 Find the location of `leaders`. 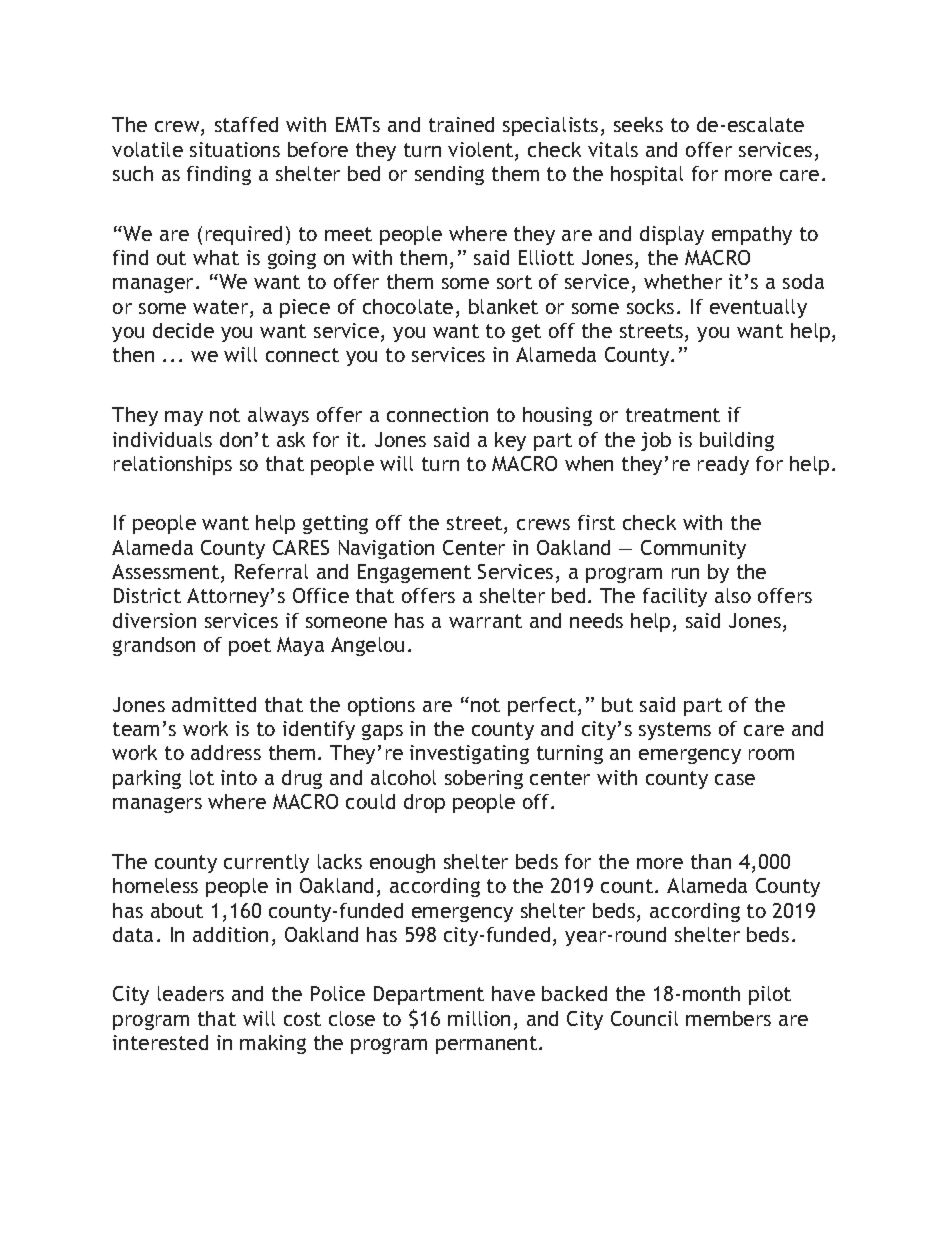

leaders is located at coordinates (191, 993).
